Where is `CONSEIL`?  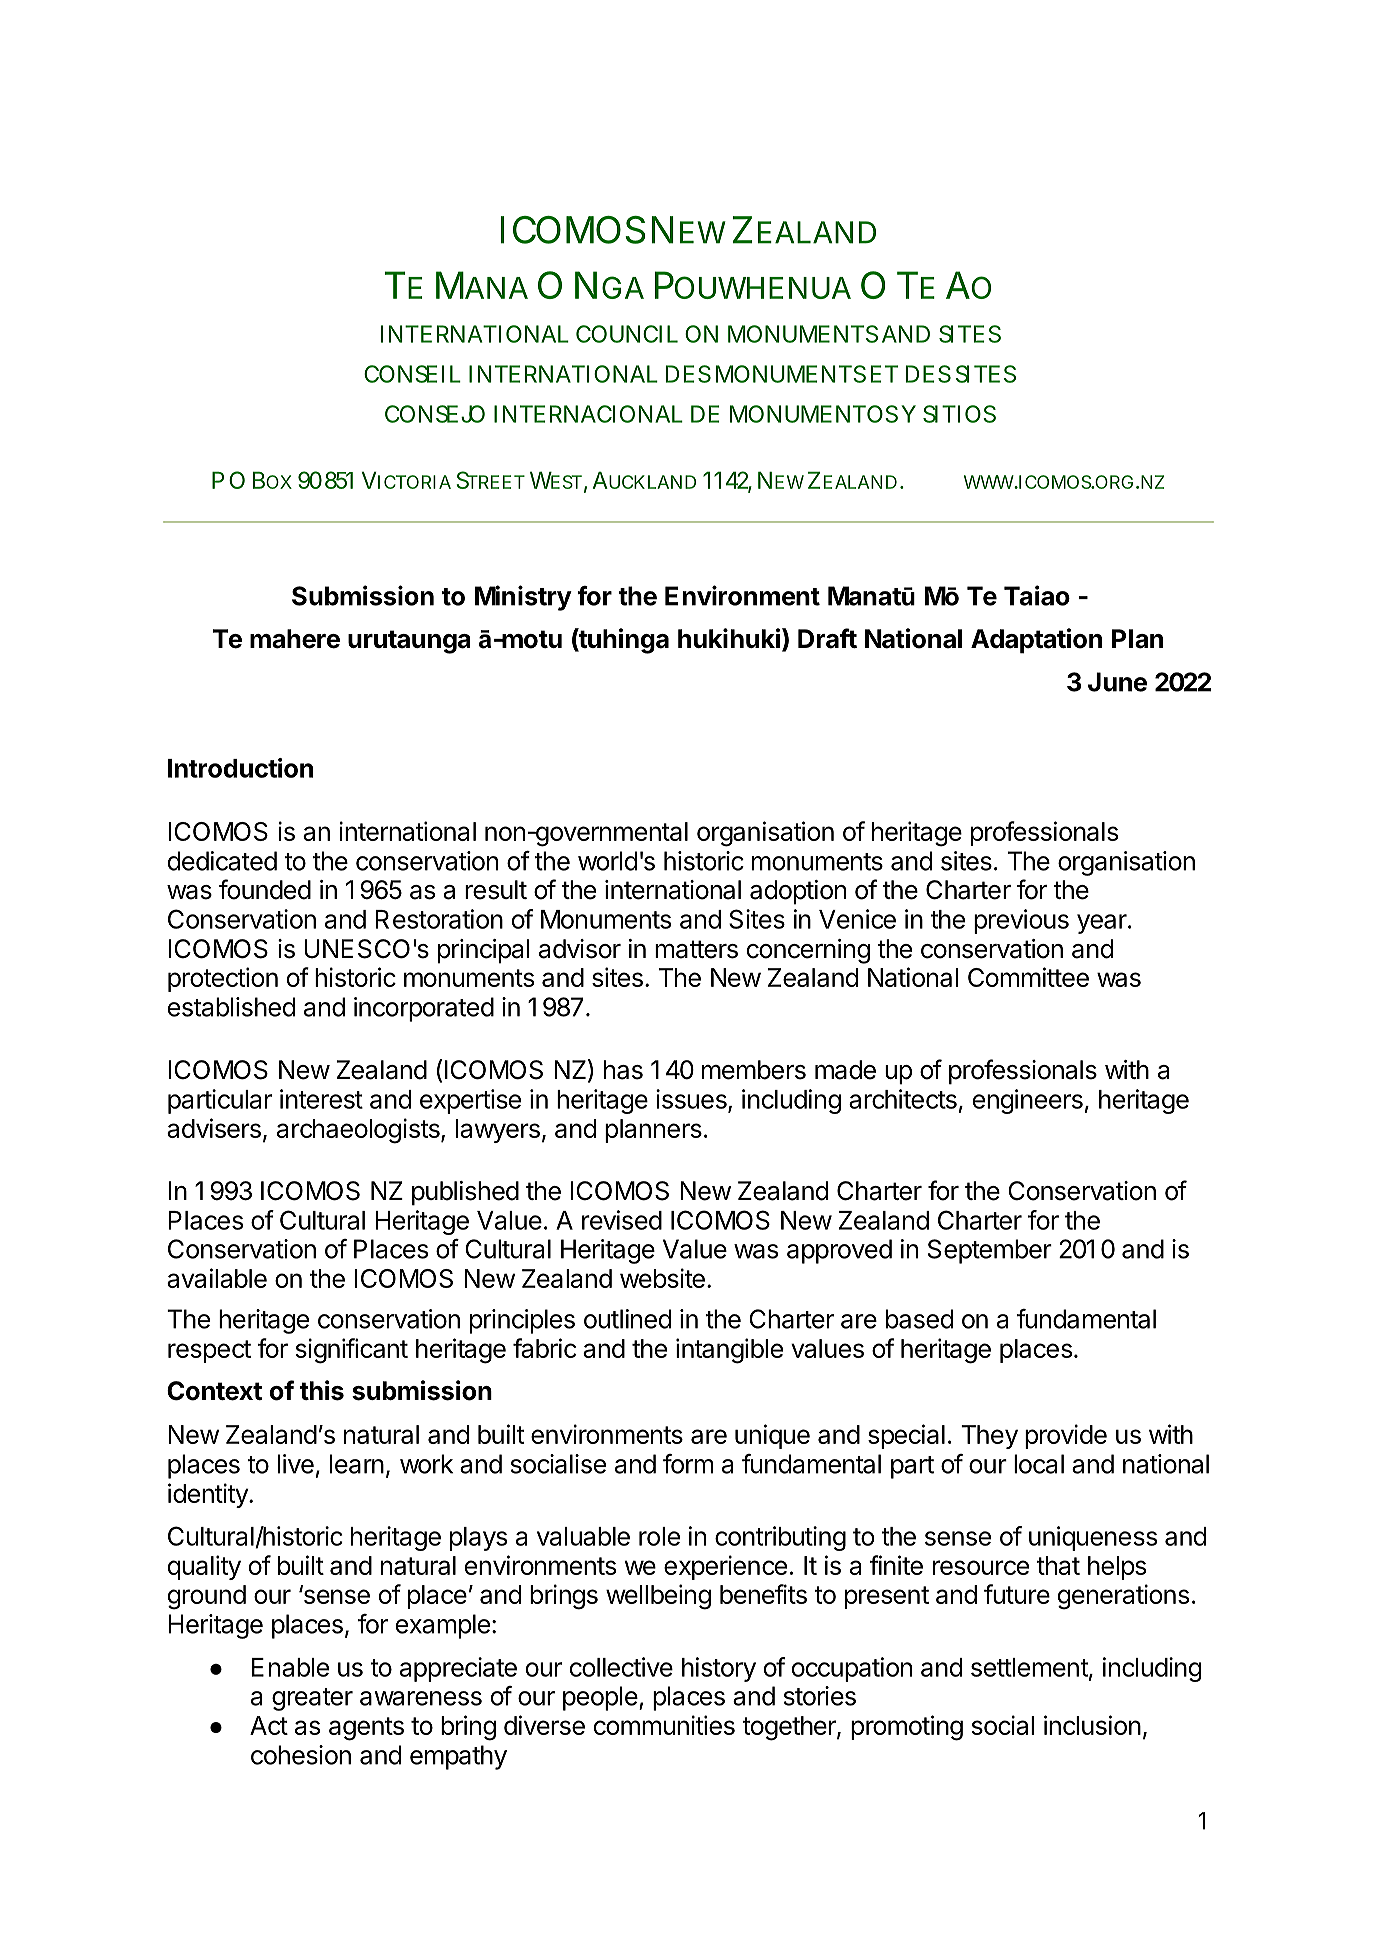
CONSEIL is located at coordinates (411, 374).
